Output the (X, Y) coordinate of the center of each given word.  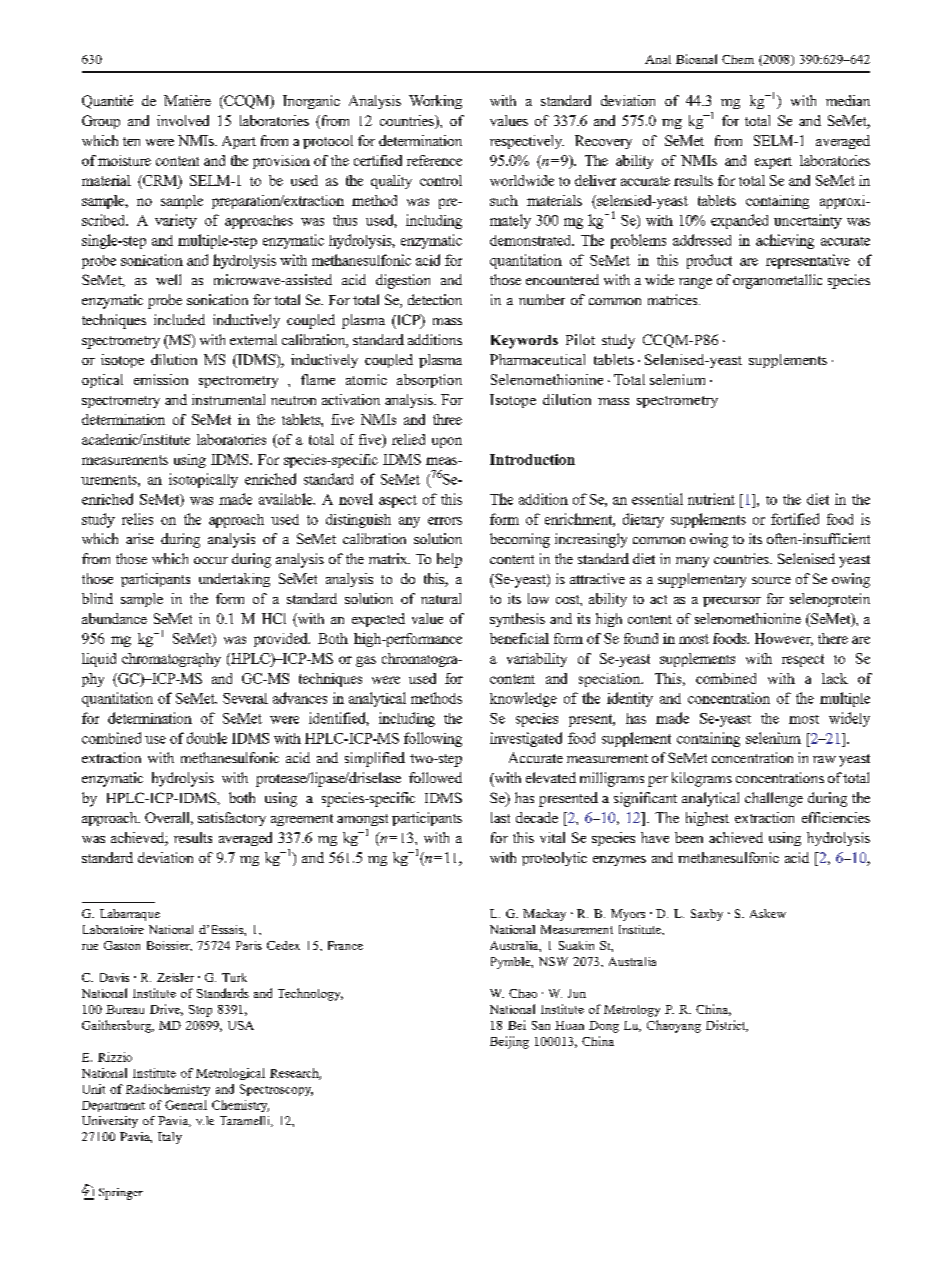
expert (773, 163)
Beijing (509, 1042)
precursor (732, 602)
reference (434, 160)
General (186, 1105)
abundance (114, 618)
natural (441, 598)
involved (183, 120)
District (727, 1026)
